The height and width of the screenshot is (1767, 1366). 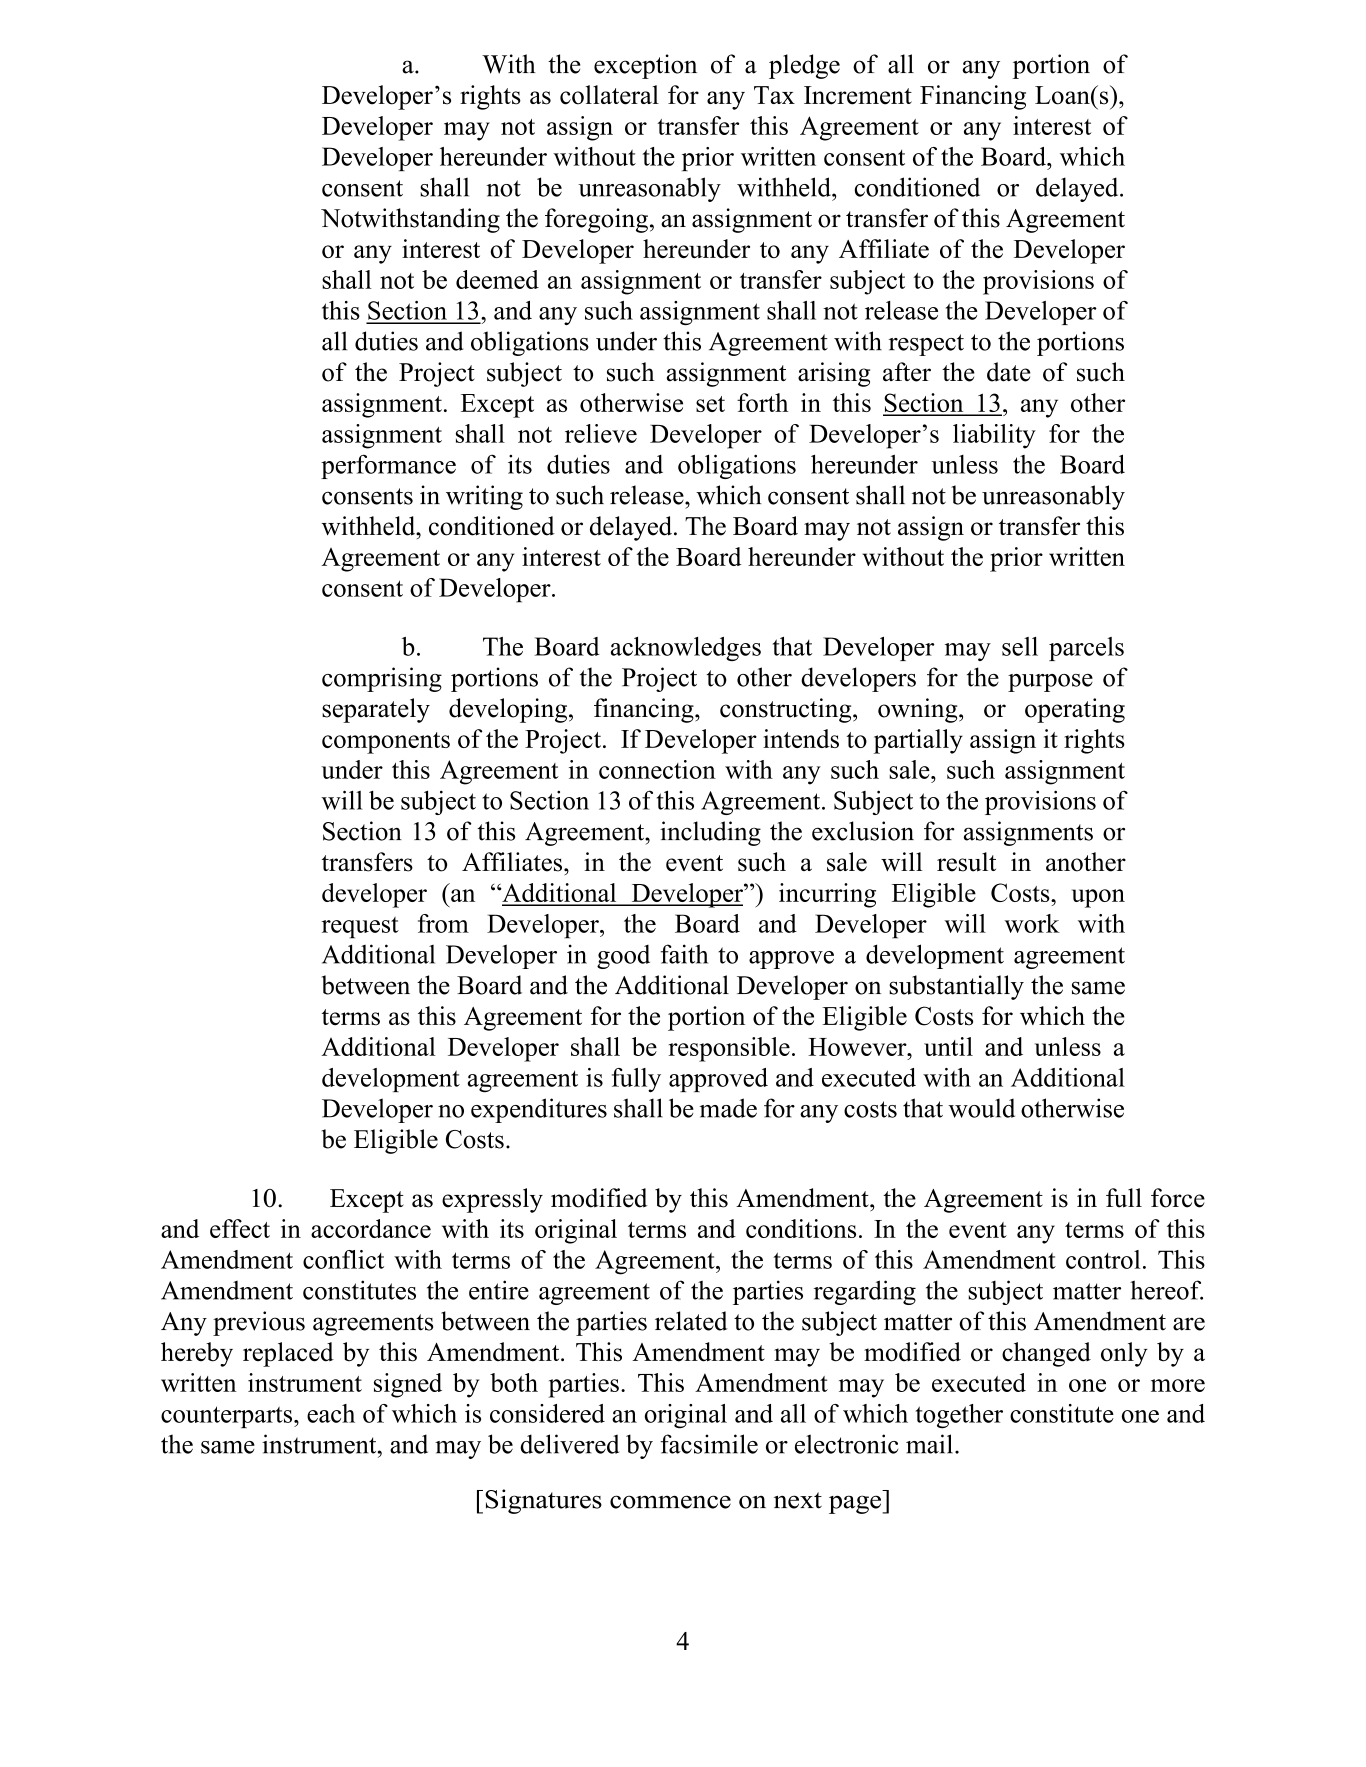 I want to click on each, so click(x=331, y=1413).
